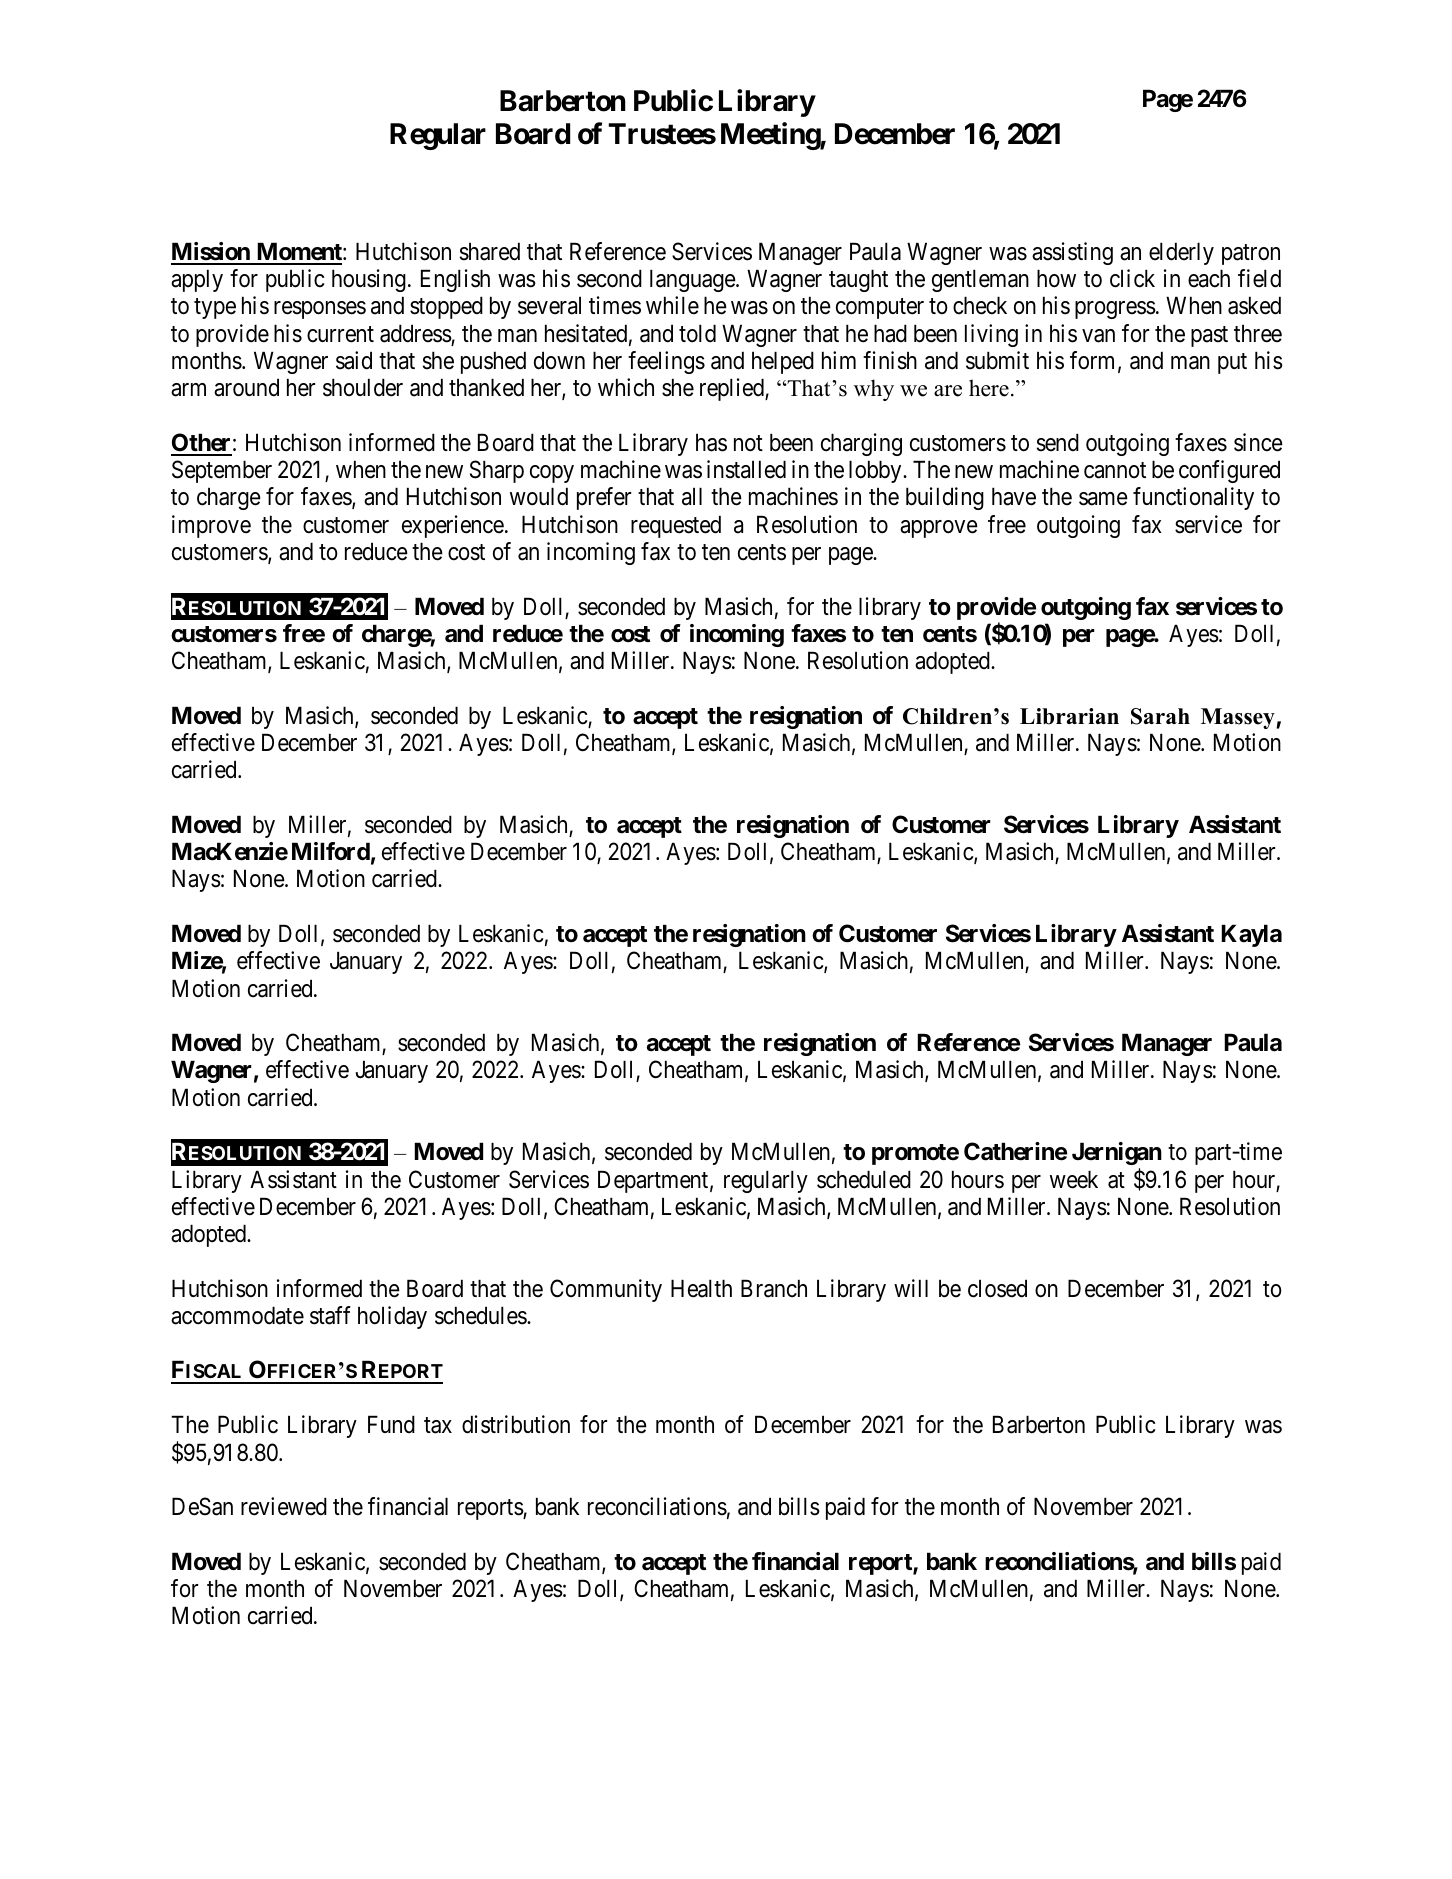 The width and height of the screenshot is (1452, 1879). I want to click on click, so click(1132, 278).
